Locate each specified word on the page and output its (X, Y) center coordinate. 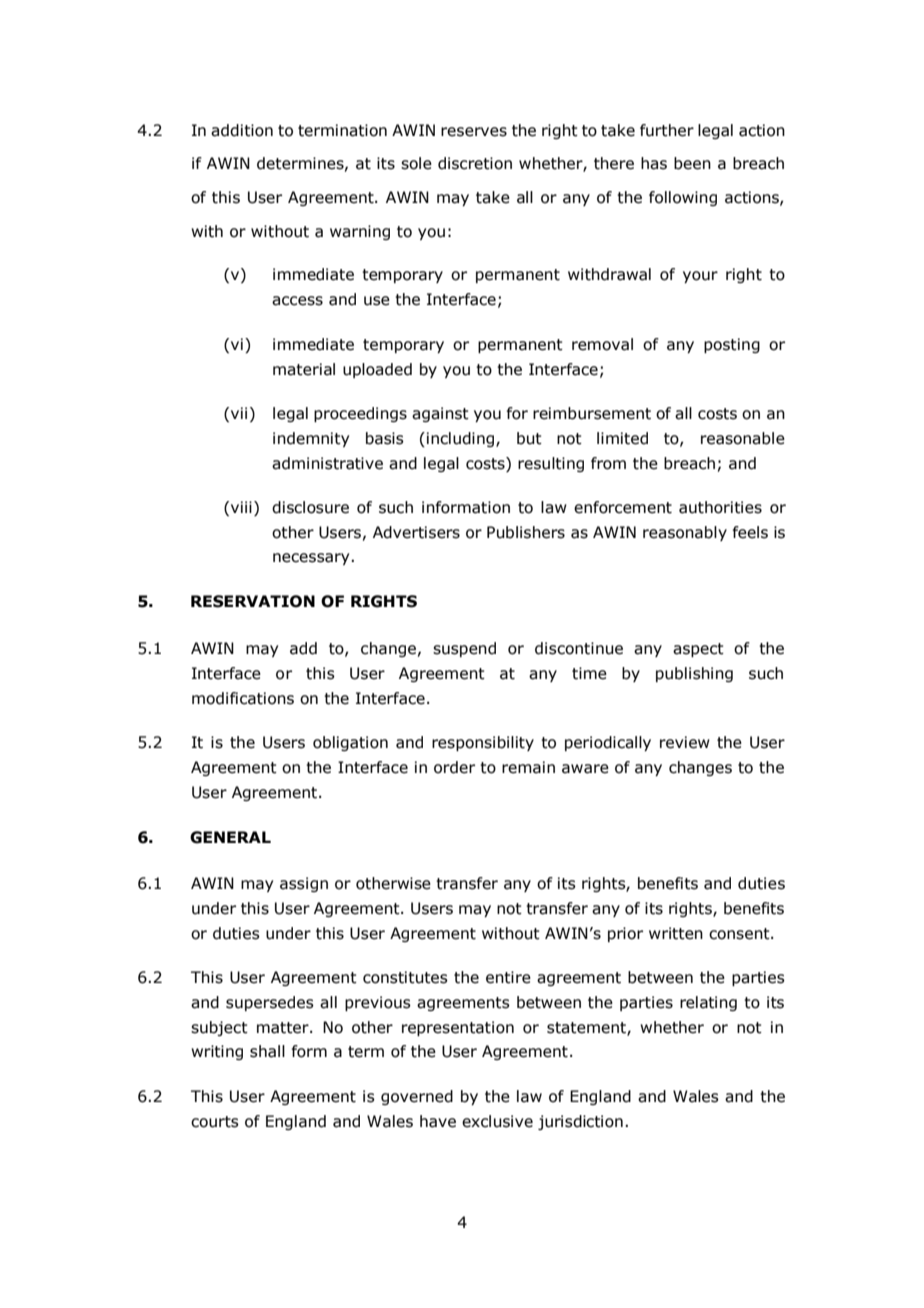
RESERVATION (253, 601)
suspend (464, 649)
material (304, 369)
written (676, 933)
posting (732, 345)
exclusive (497, 1121)
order (454, 767)
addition (242, 130)
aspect (698, 650)
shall (267, 1051)
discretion (475, 163)
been (692, 163)
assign (304, 884)
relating (708, 1003)
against (440, 414)
